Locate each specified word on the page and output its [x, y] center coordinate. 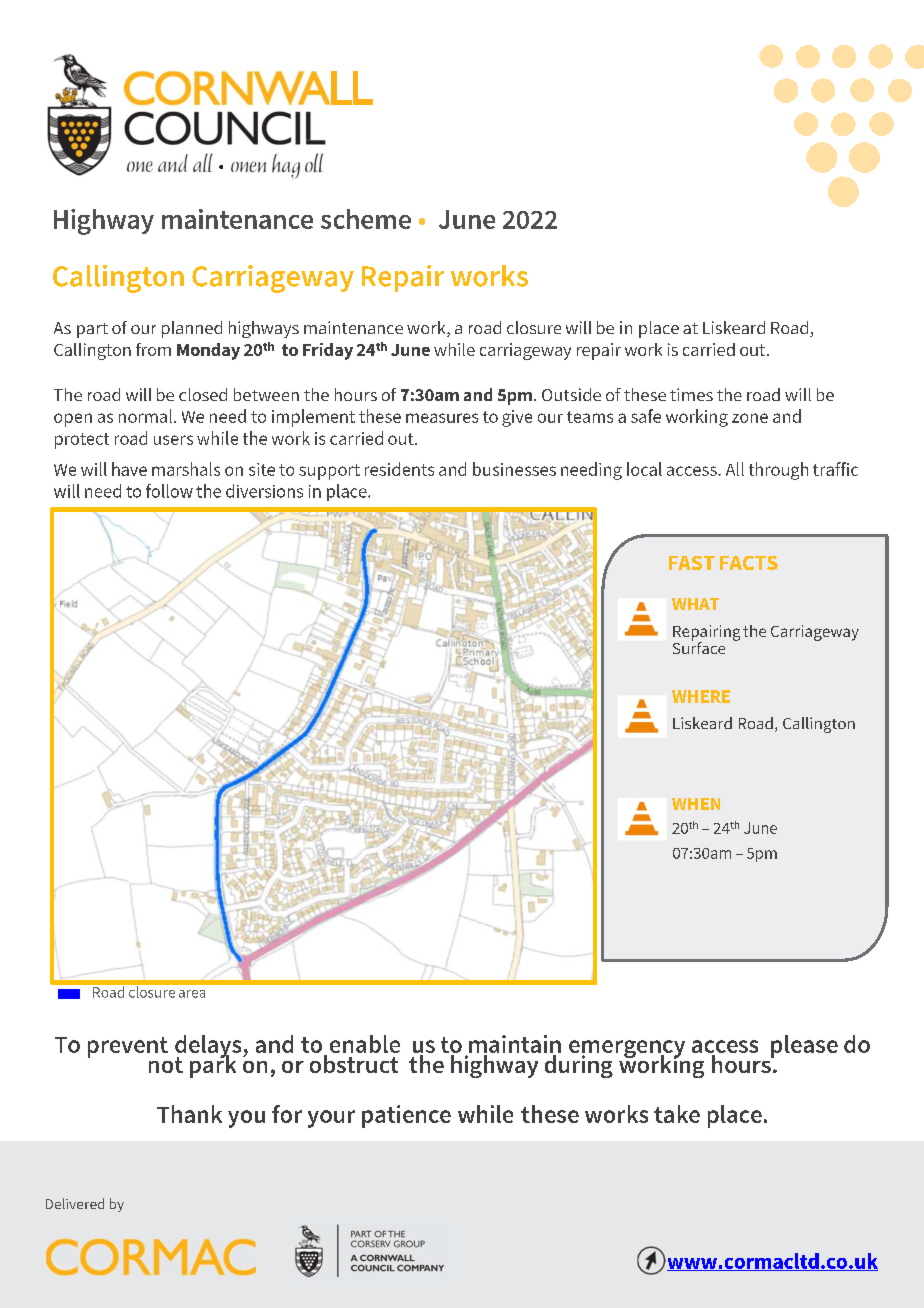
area [192, 994]
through [778, 471]
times [691, 394]
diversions [264, 491]
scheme [366, 219]
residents [399, 469]
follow [169, 491]
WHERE [701, 696]
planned [192, 329]
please [804, 1046]
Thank [189, 1114]
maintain [515, 1045]
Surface [699, 646]
